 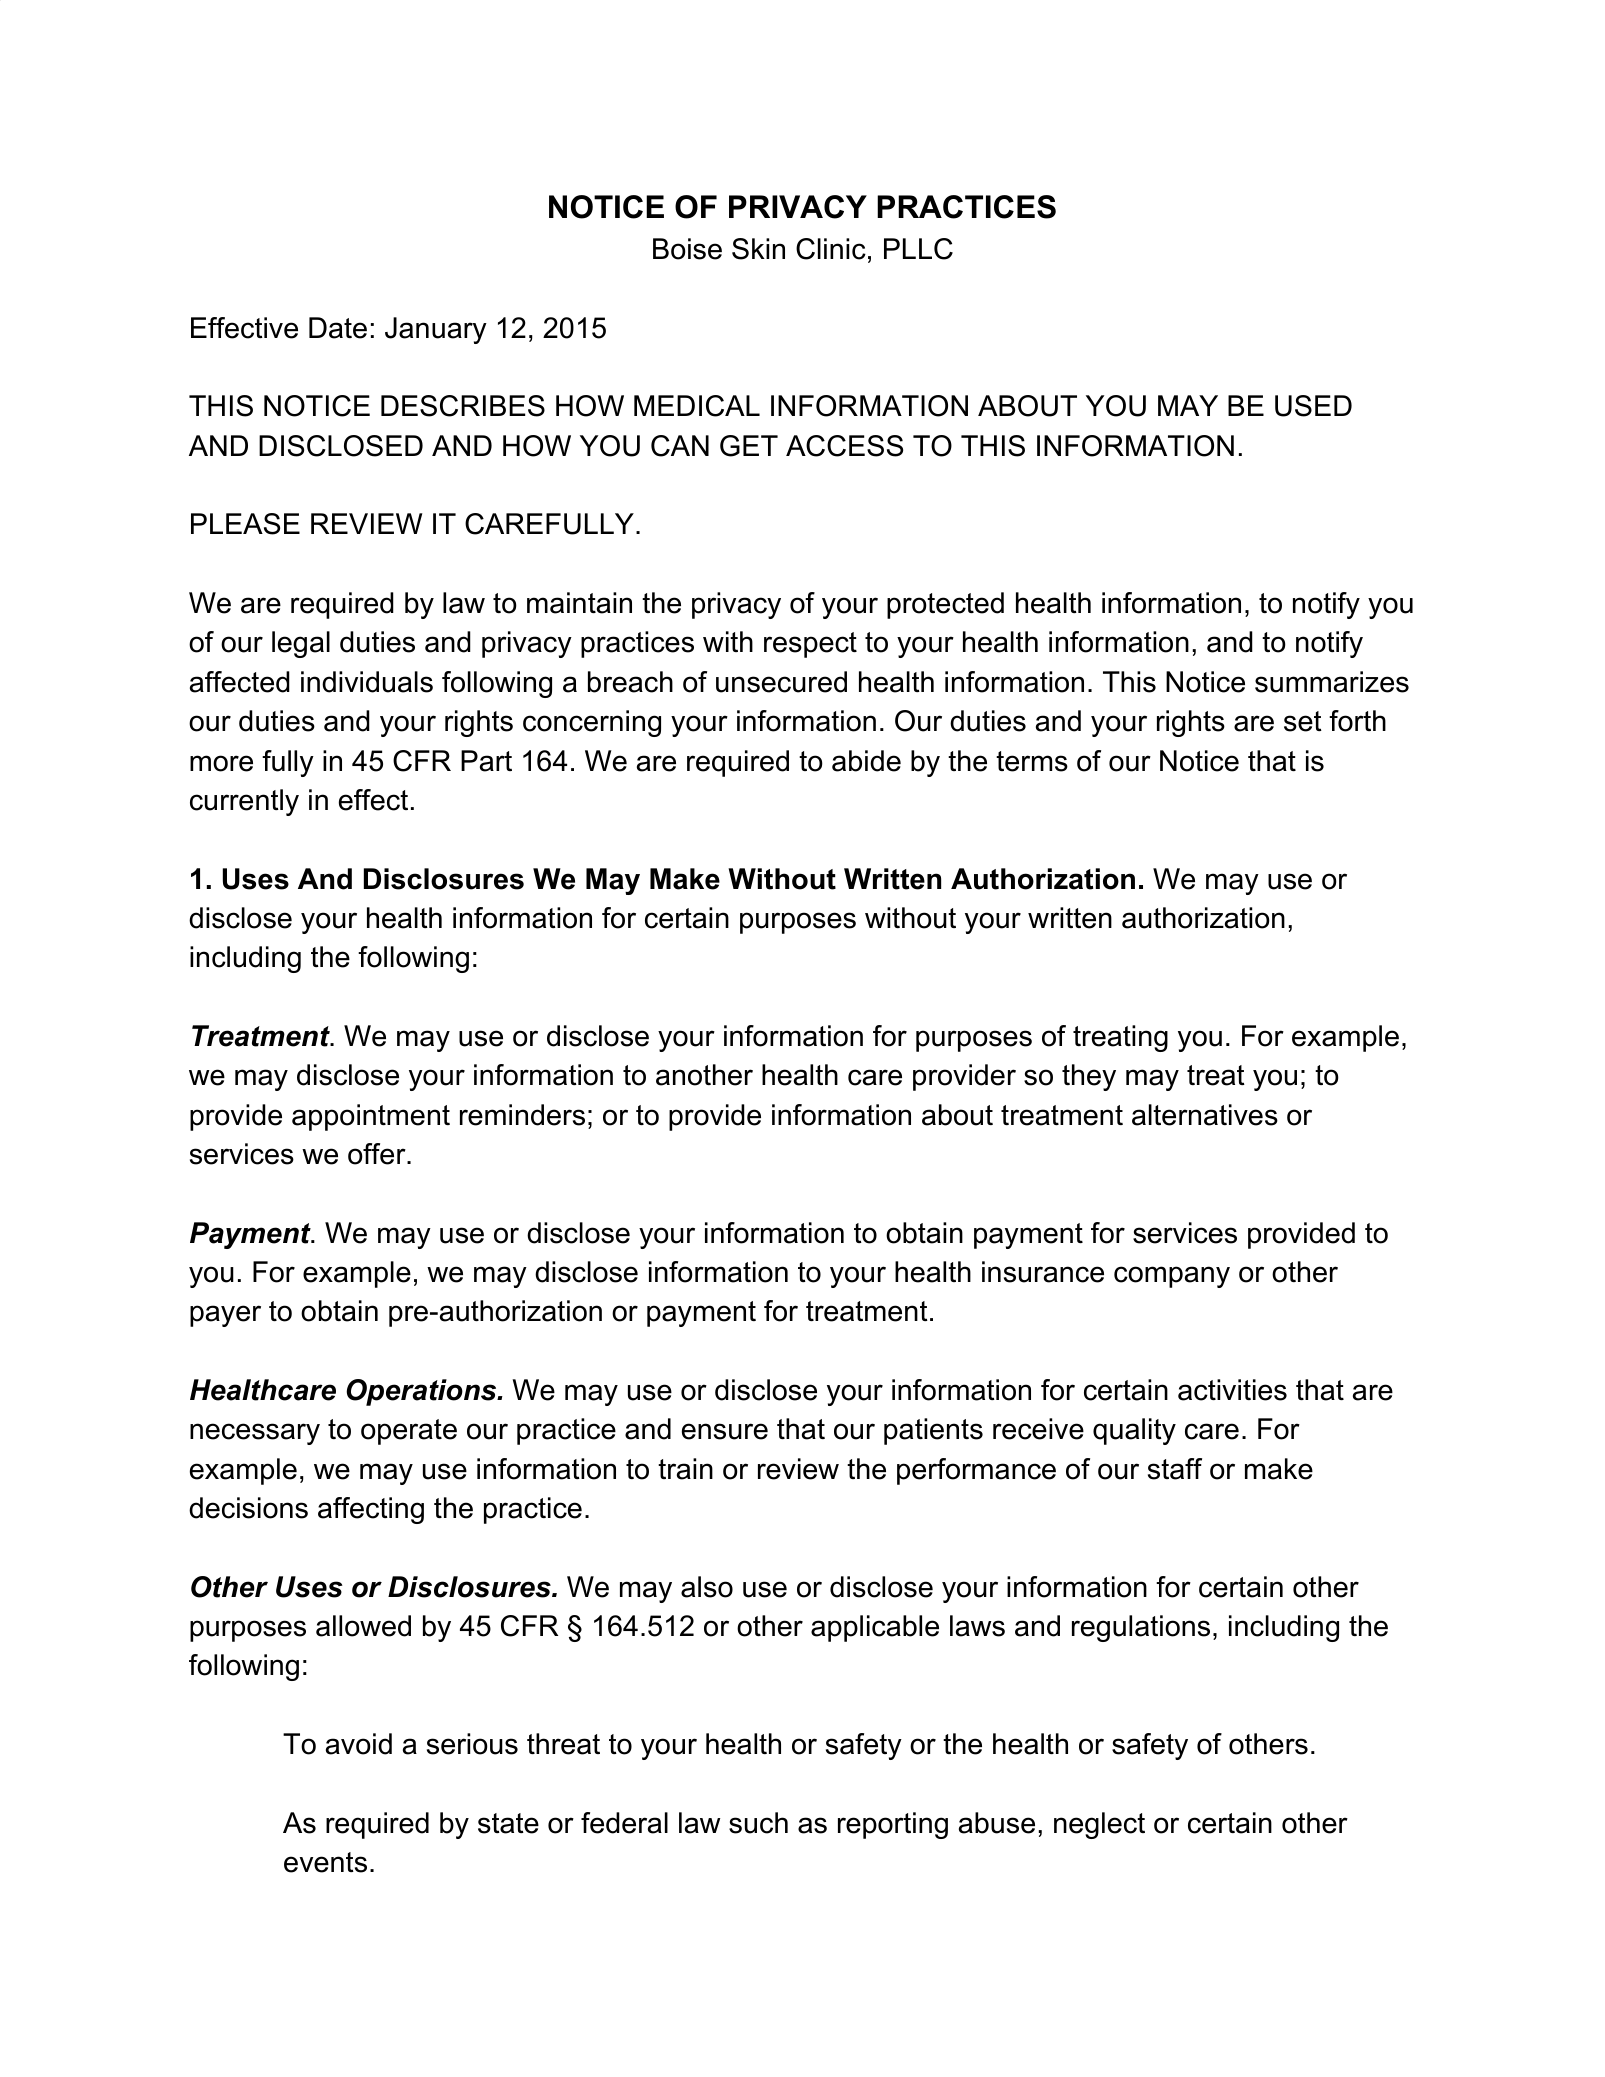 What do you see at coordinates (338, 328) in the screenshot?
I see `Date` at bounding box center [338, 328].
